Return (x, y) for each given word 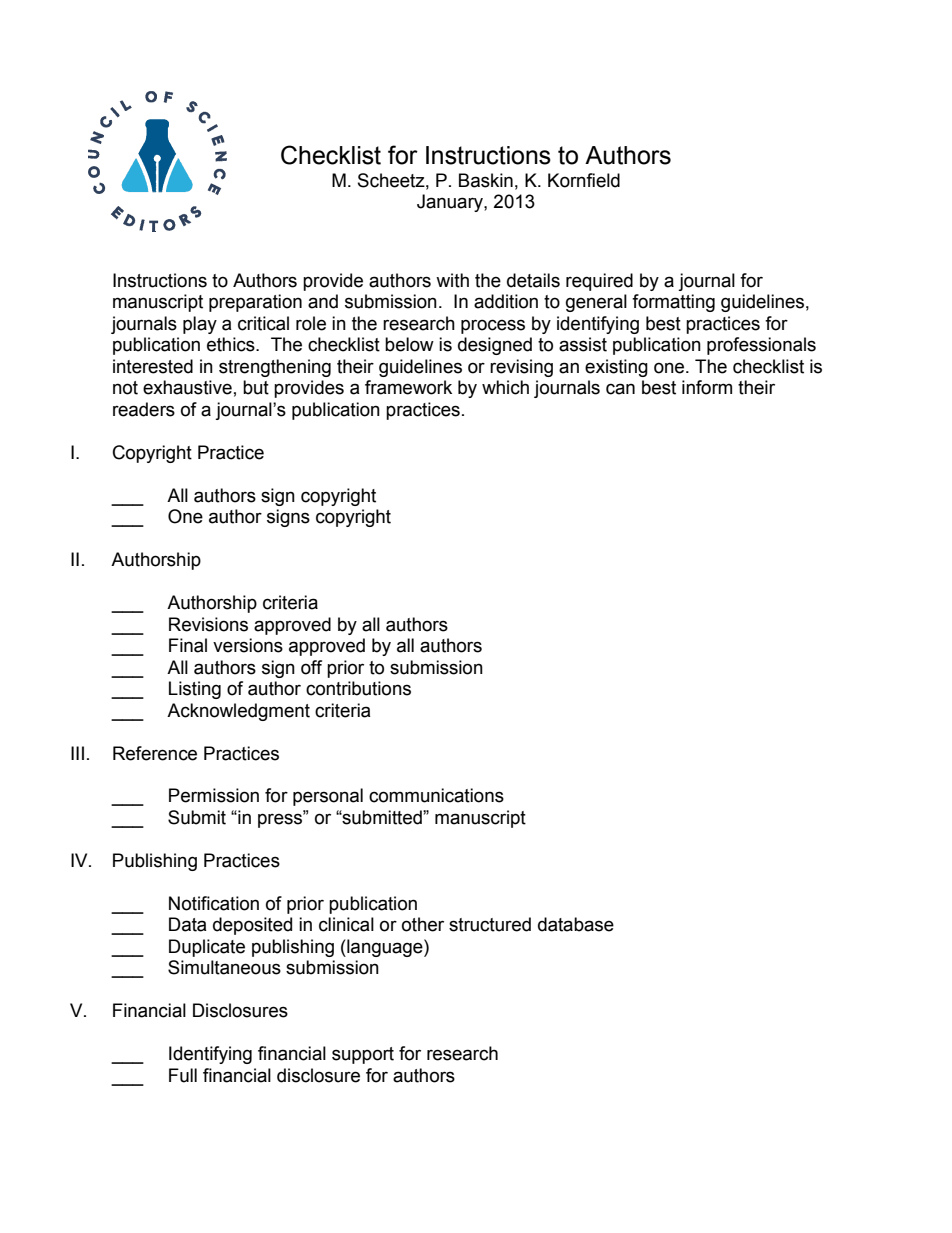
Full (183, 1075)
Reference (155, 753)
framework (408, 387)
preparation (255, 303)
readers (144, 409)
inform (707, 387)
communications (436, 795)
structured (490, 924)
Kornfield (584, 180)
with (452, 280)
